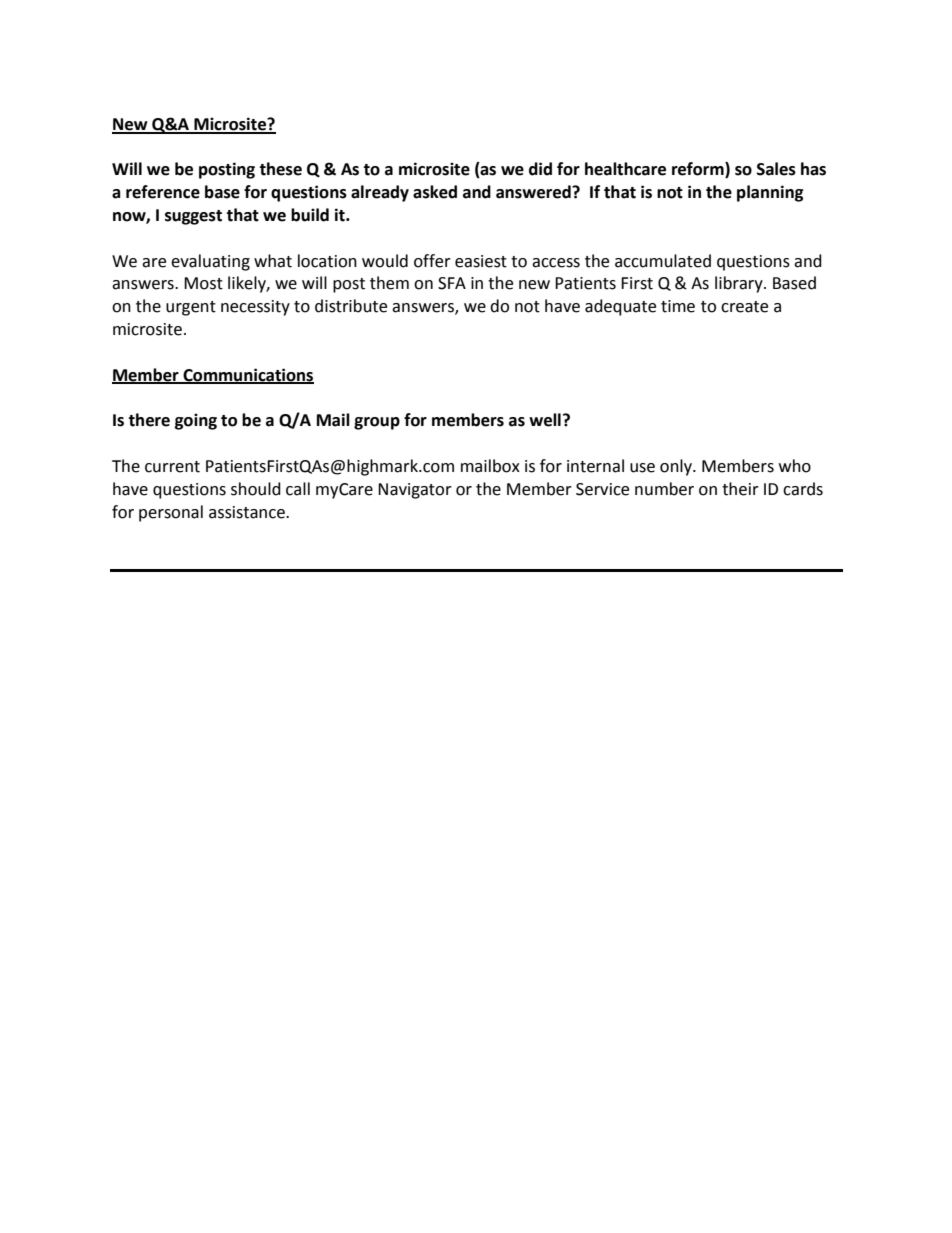 This screenshot has width=952, height=1233. What do you see at coordinates (280, 169) in the screenshot?
I see `these` at bounding box center [280, 169].
